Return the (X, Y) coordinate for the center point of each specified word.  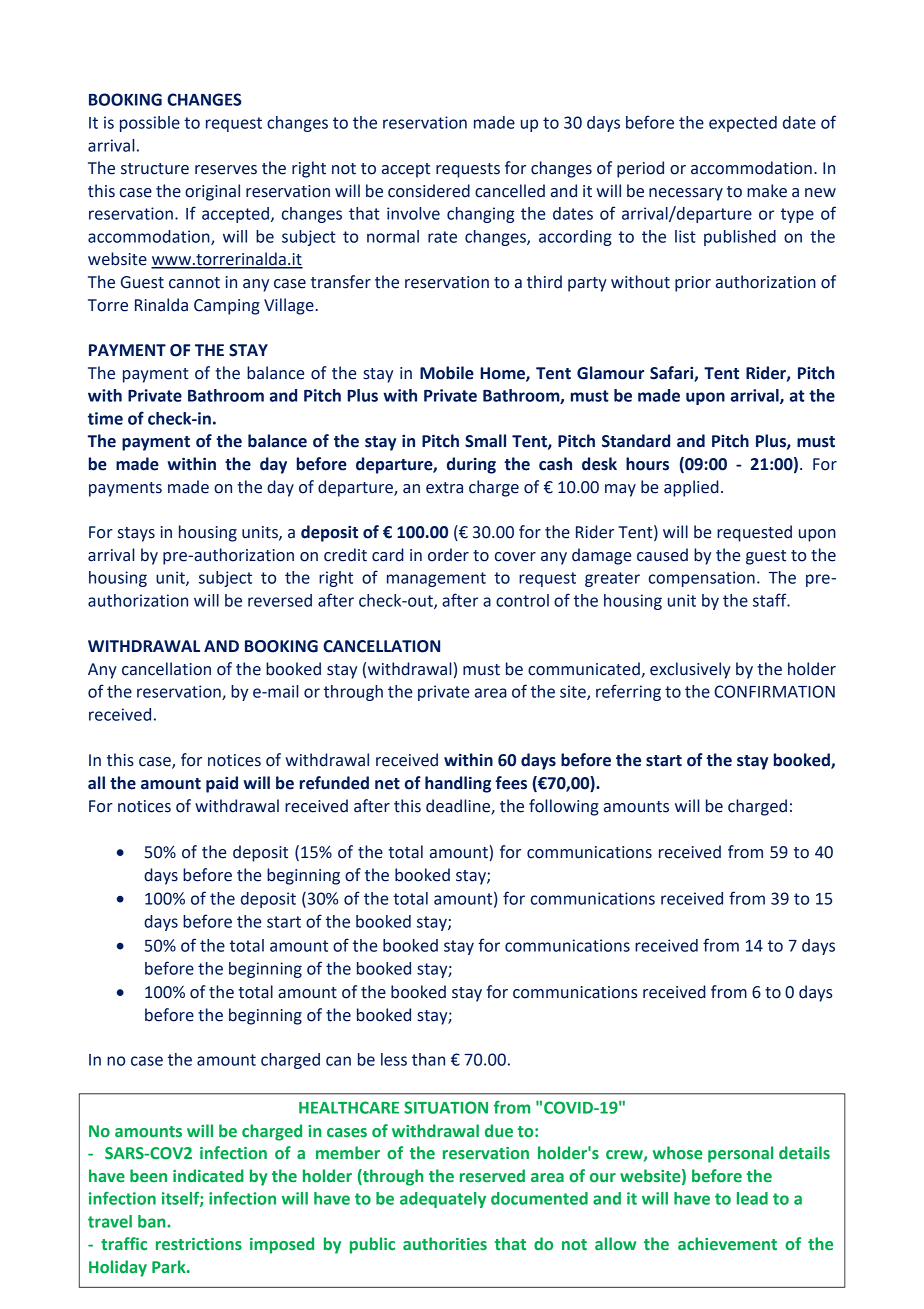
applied (691, 488)
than (428, 1059)
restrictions (199, 1244)
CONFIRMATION (774, 691)
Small (485, 441)
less (394, 1059)
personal (741, 1154)
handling (458, 784)
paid (222, 784)
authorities (445, 1244)
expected (743, 124)
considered (429, 191)
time (105, 418)
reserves (226, 170)
